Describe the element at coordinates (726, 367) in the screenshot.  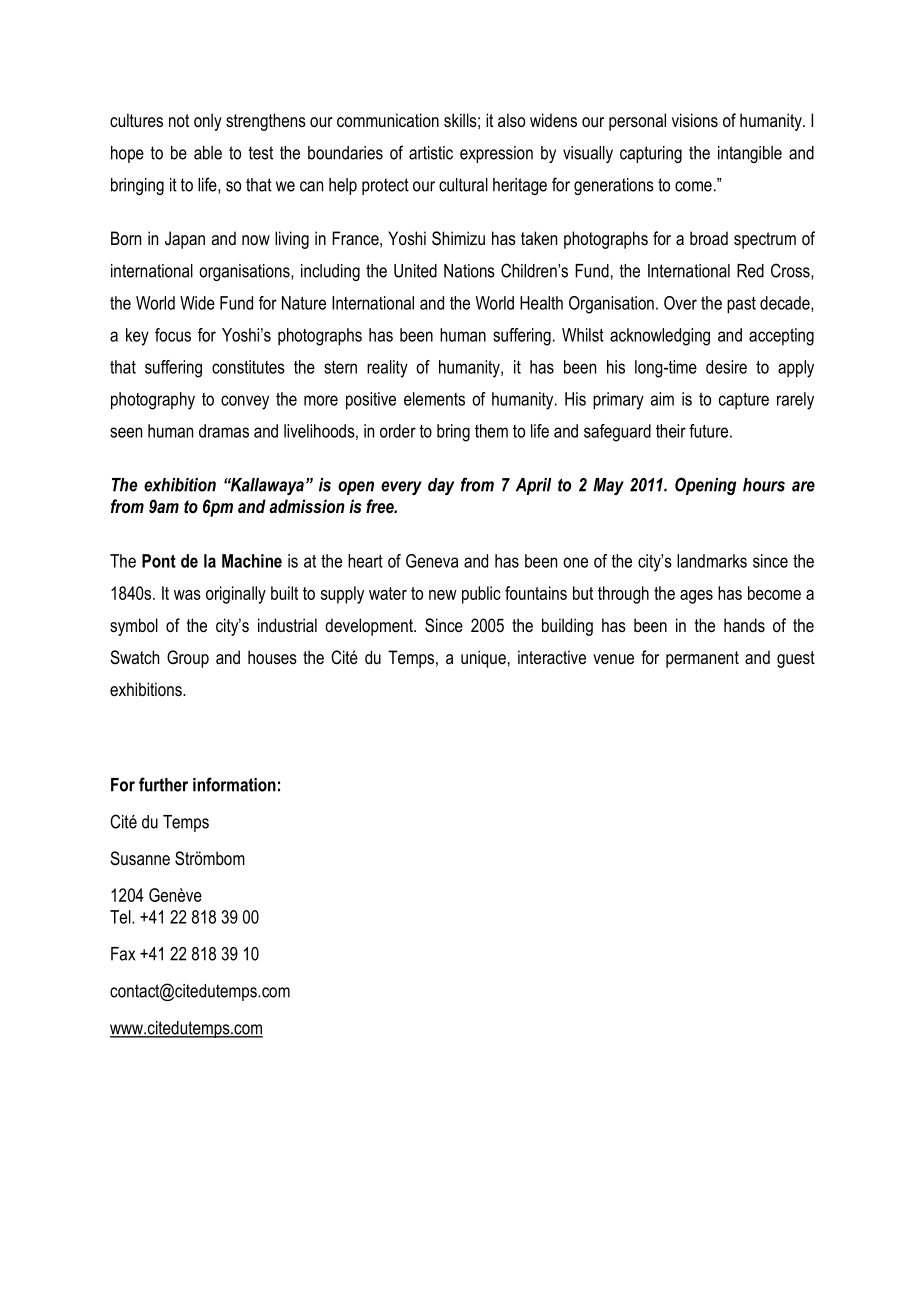
I see `desire` at that location.
